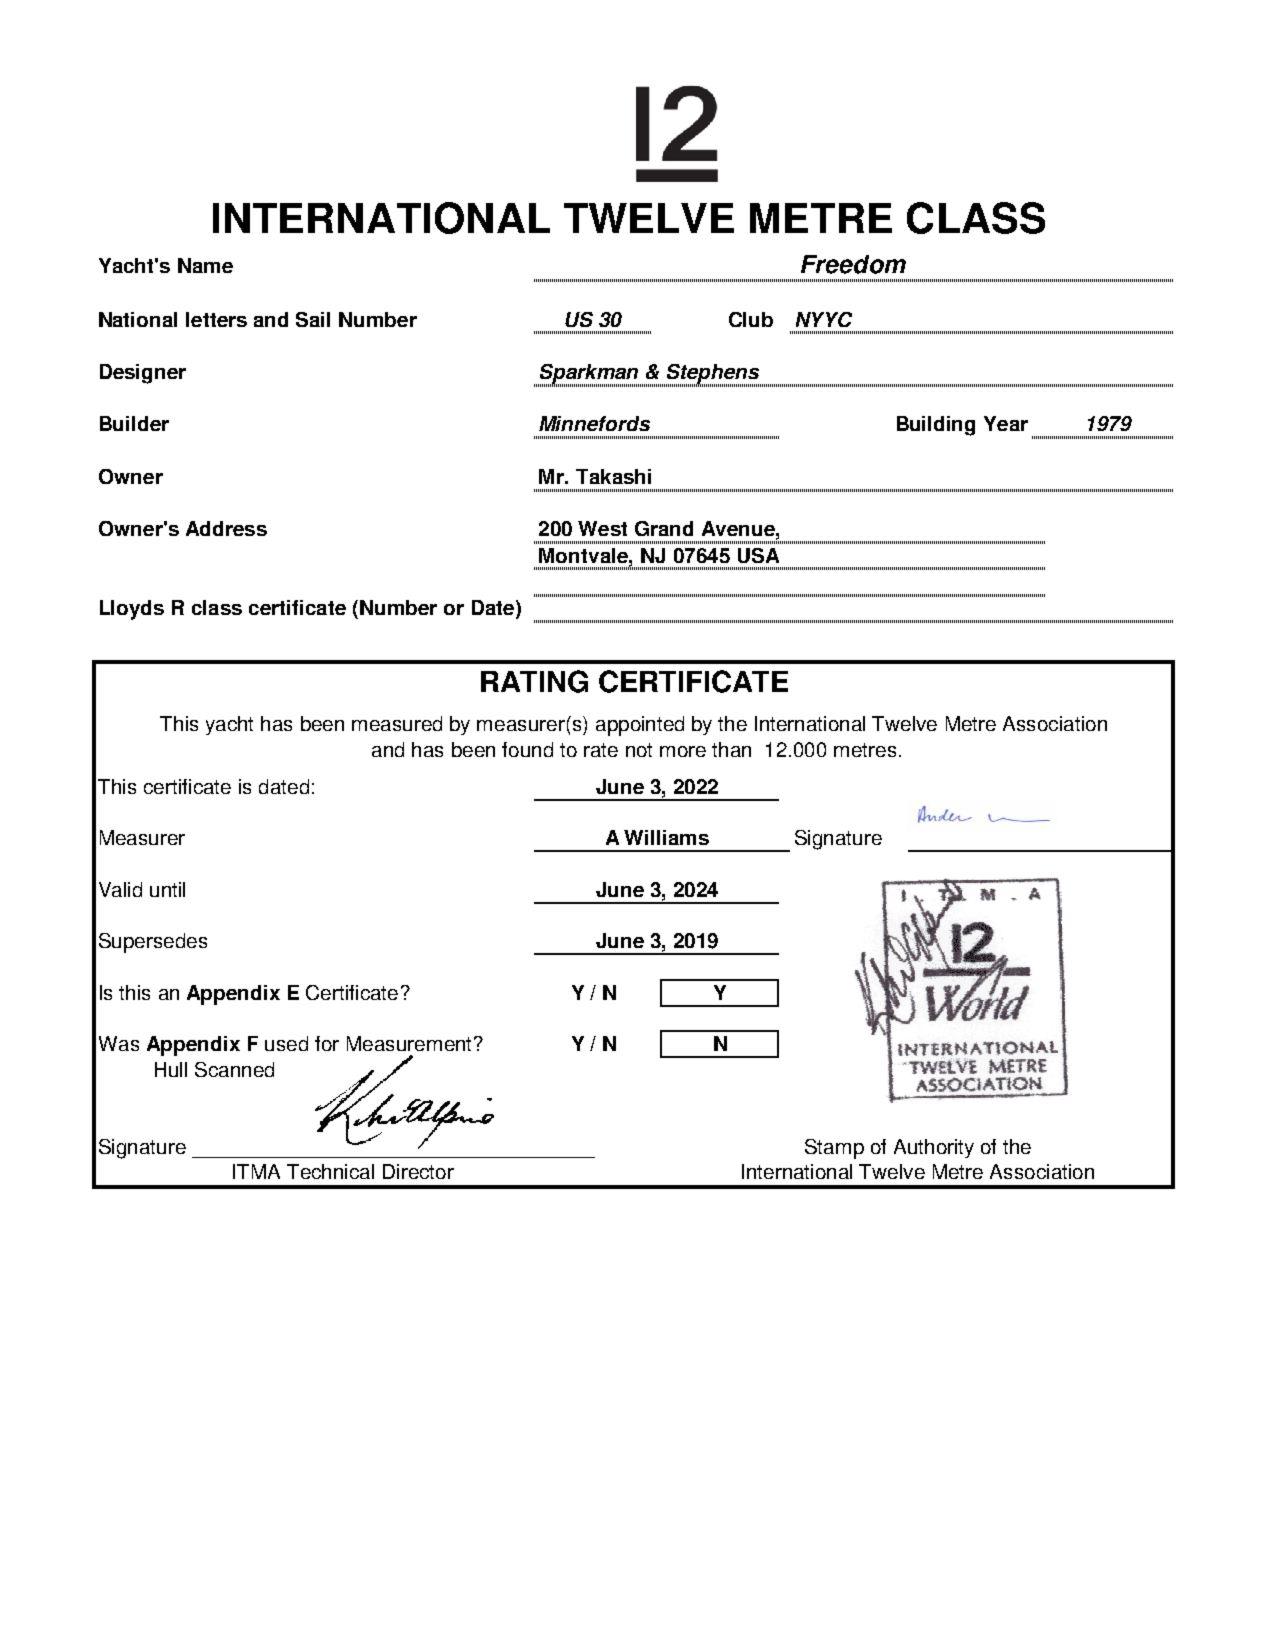 Image resolution: width=1274 pixels, height=1648 pixels. What do you see at coordinates (666, 837) in the screenshot?
I see `Williams` at bounding box center [666, 837].
